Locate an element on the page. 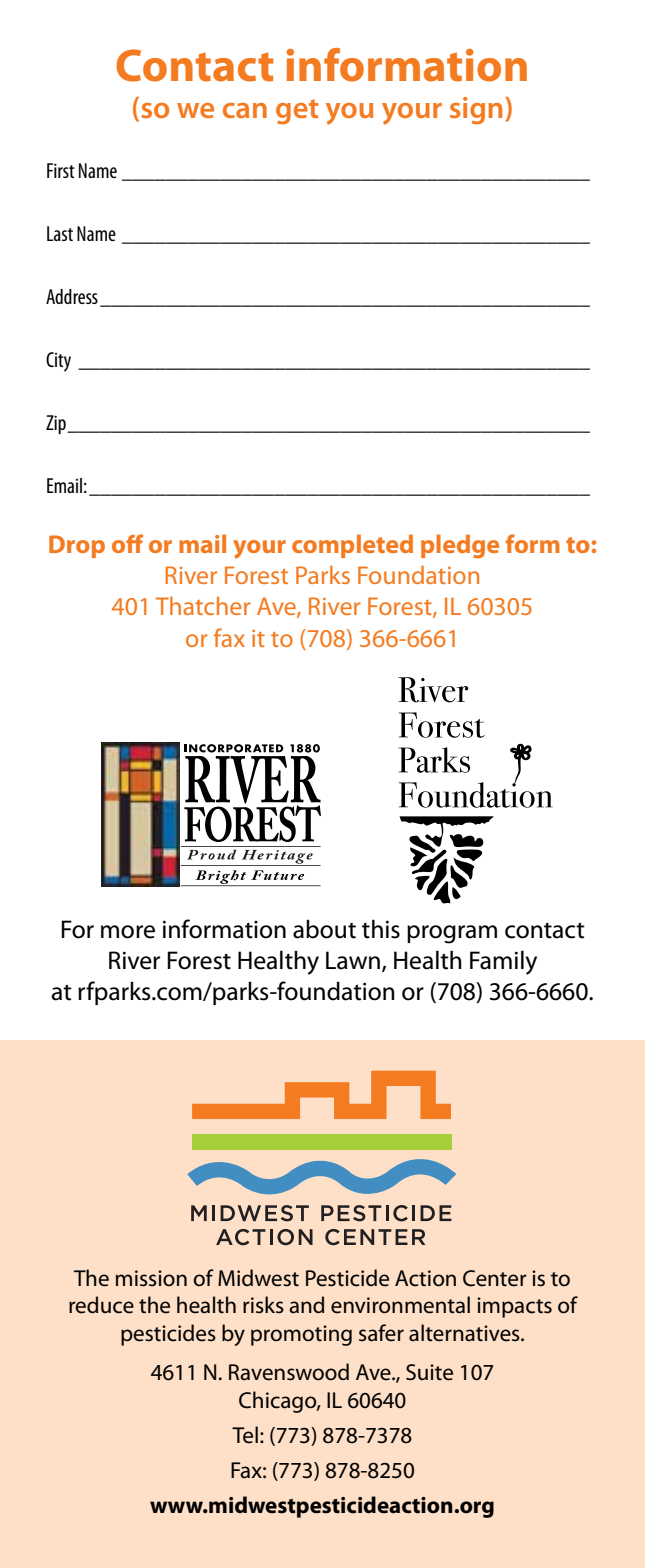 The height and width of the document is (1568, 645). promoting is located at coordinates (301, 1335).
